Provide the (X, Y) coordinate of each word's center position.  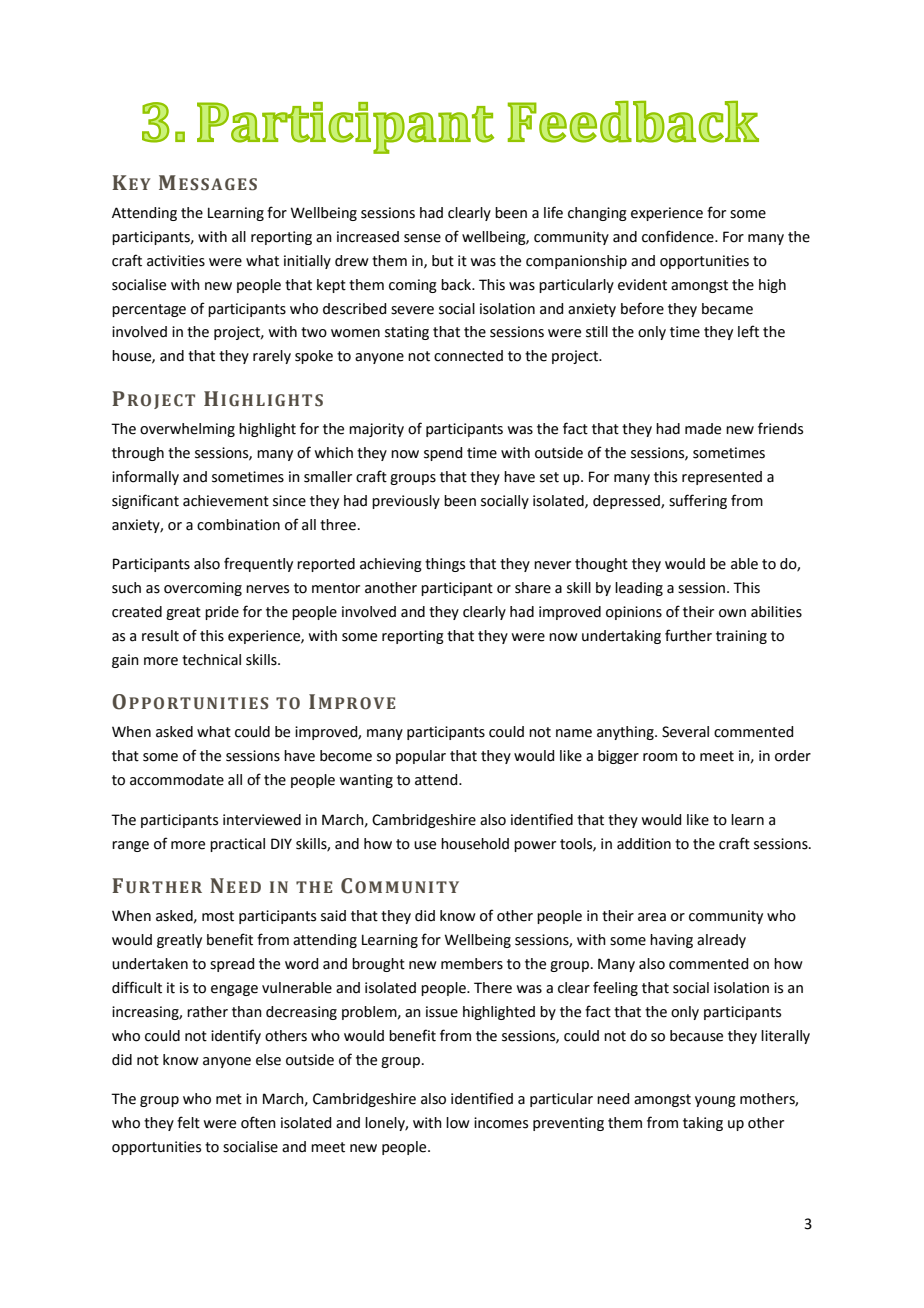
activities (176, 261)
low (458, 1123)
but (443, 261)
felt (188, 1122)
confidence (679, 236)
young (715, 1101)
